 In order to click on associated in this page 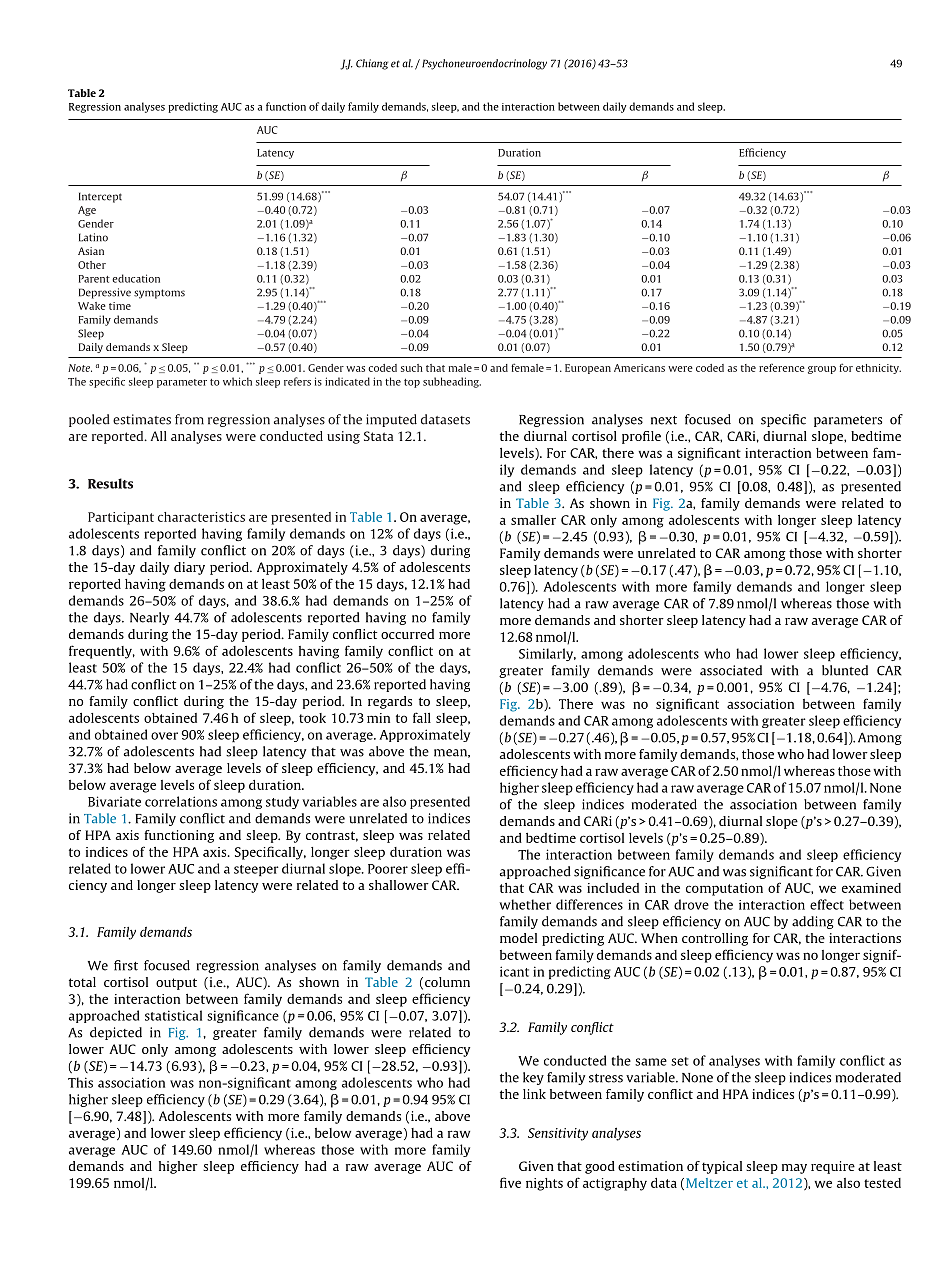, I will do `click(731, 670)`.
